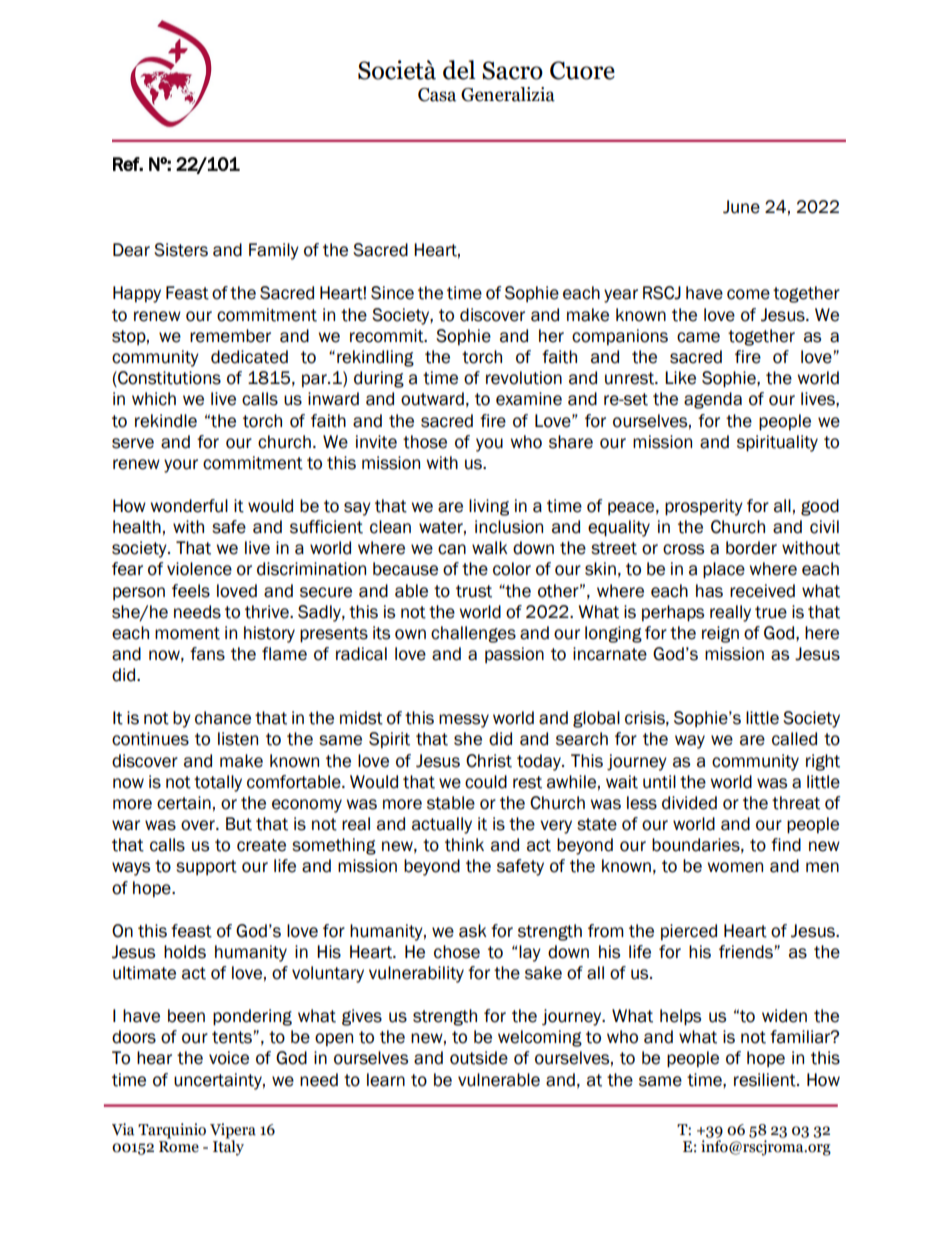  Describe the element at coordinates (191, 591) in the screenshot. I see `feels` at that location.
